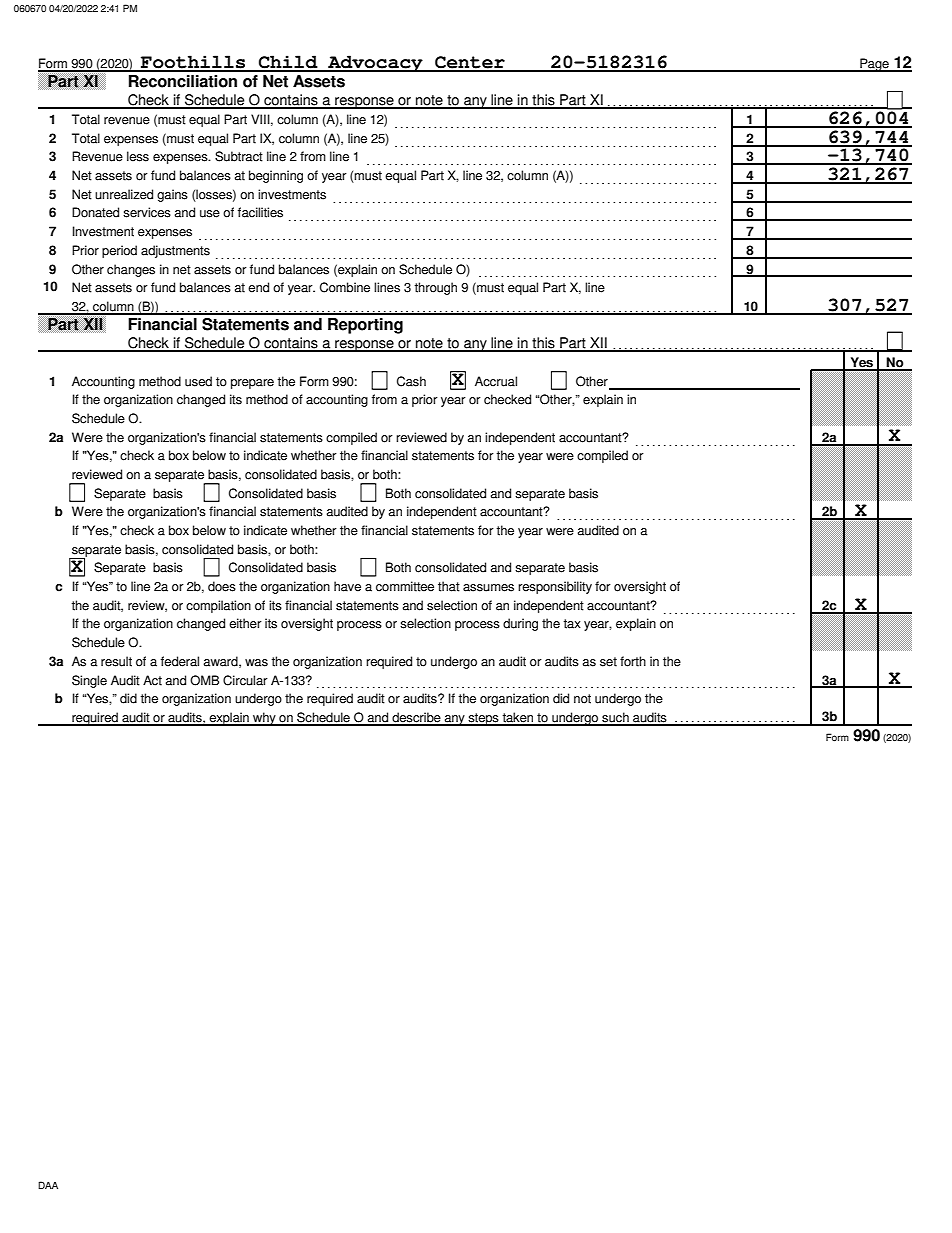 This screenshot has height=1233, width=952. I want to click on does, so click(222, 586).
